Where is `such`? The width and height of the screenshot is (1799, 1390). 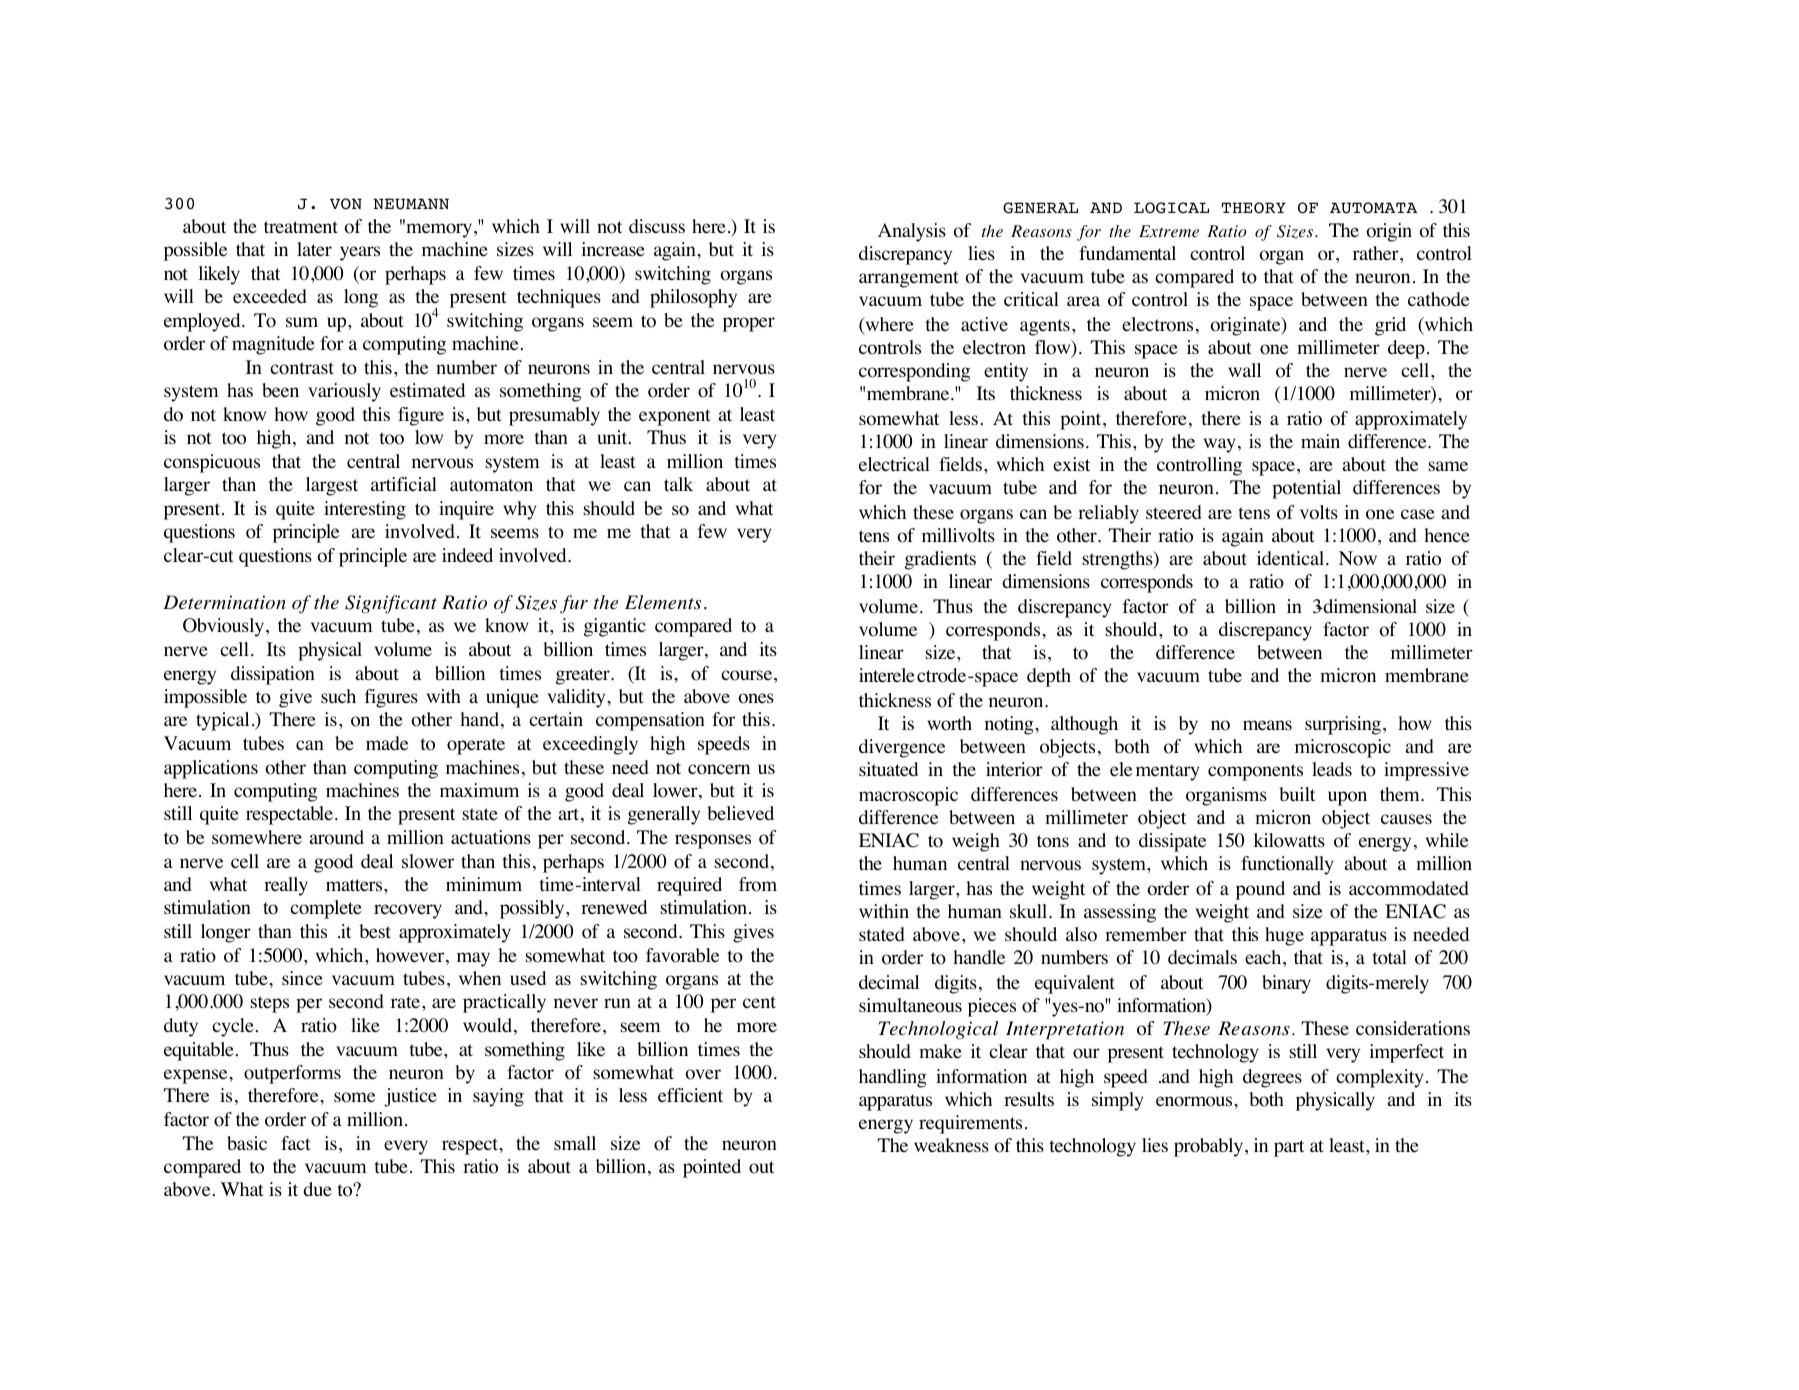 such is located at coordinates (338, 696).
